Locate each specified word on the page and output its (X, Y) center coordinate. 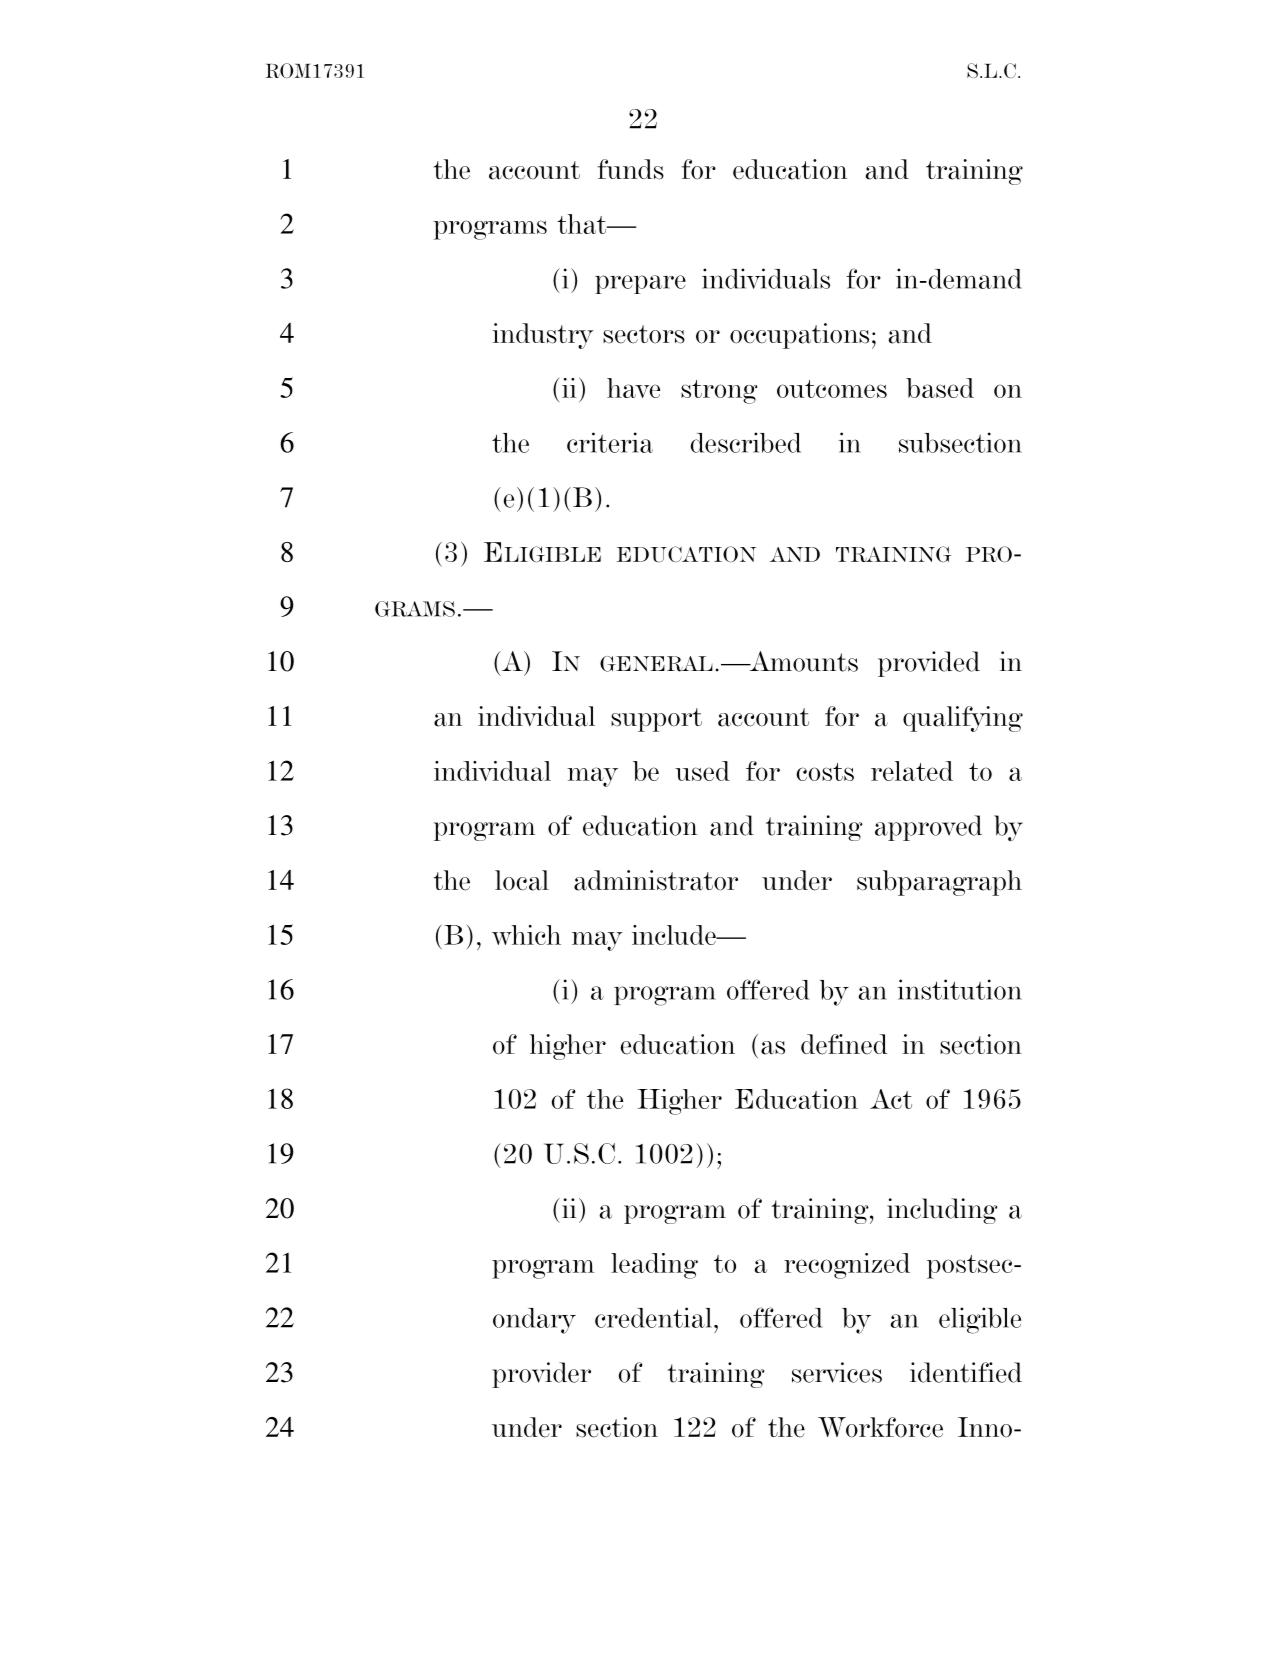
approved (928, 828)
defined (844, 1044)
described (746, 442)
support (656, 720)
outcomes (832, 389)
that (583, 224)
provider (541, 1375)
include (675, 935)
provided (929, 664)
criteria (610, 442)
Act (891, 1099)
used (702, 771)
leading (654, 1266)
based (940, 388)
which (526, 935)
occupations (799, 336)
